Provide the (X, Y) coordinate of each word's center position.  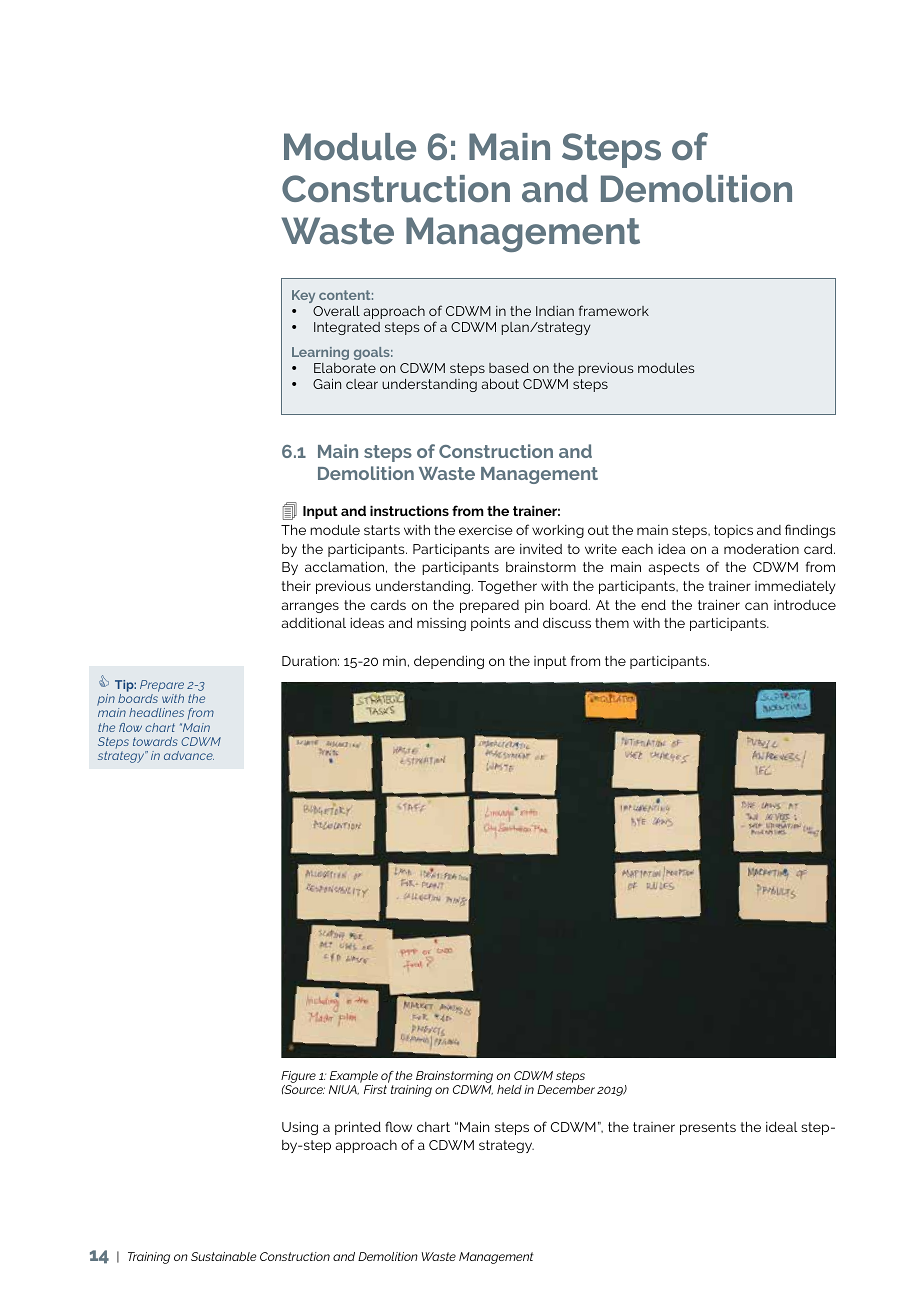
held (509, 1089)
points (490, 624)
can (756, 606)
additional (314, 623)
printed (358, 1128)
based (509, 368)
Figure (298, 1078)
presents (708, 1128)
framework (614, 310)
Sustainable (223, 1256)
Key (303, 296)
